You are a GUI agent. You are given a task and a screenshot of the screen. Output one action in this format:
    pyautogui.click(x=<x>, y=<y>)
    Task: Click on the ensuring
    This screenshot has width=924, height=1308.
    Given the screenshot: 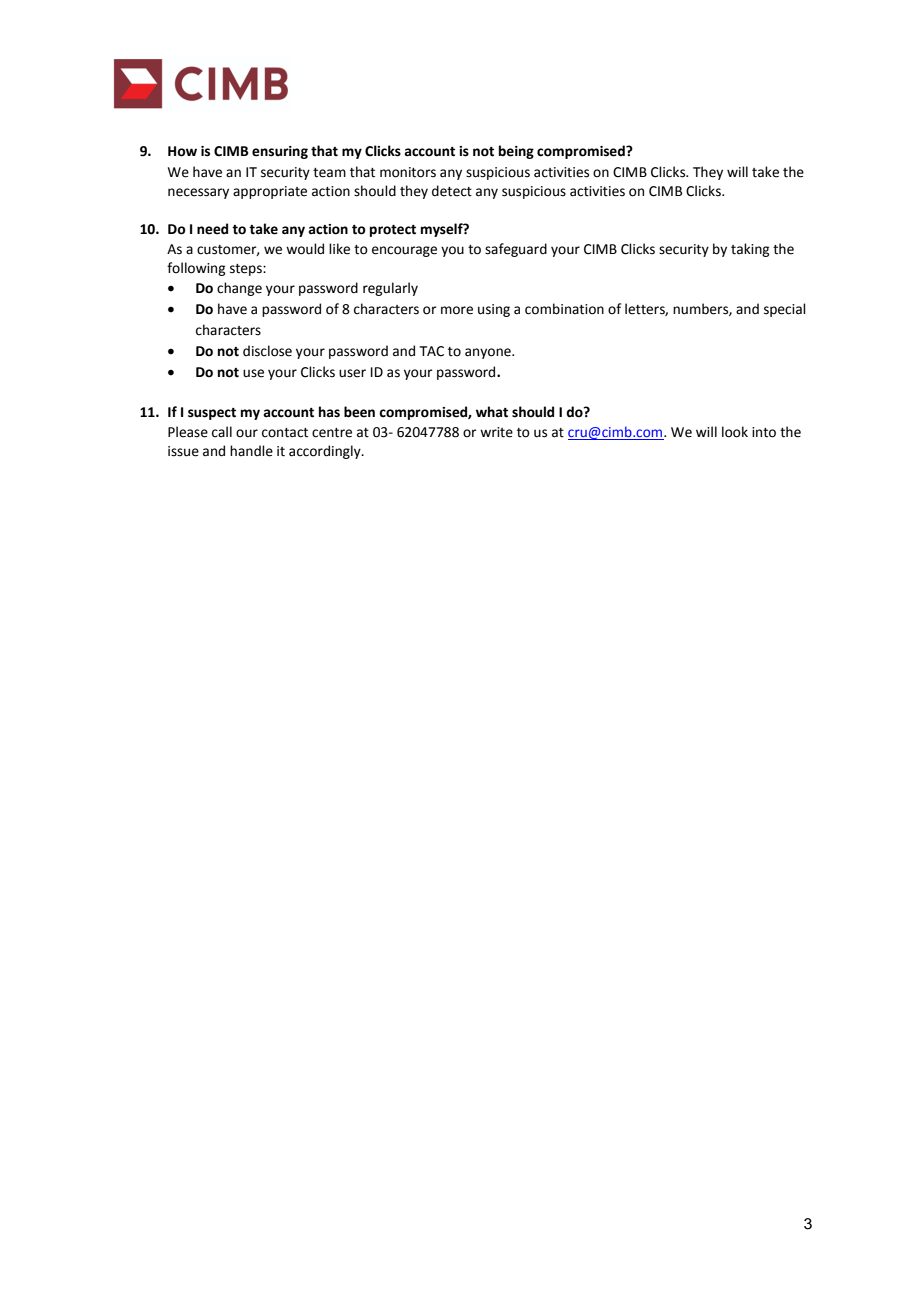 What is the action you would take?
    pyautogui.click(x=280, y=152)
